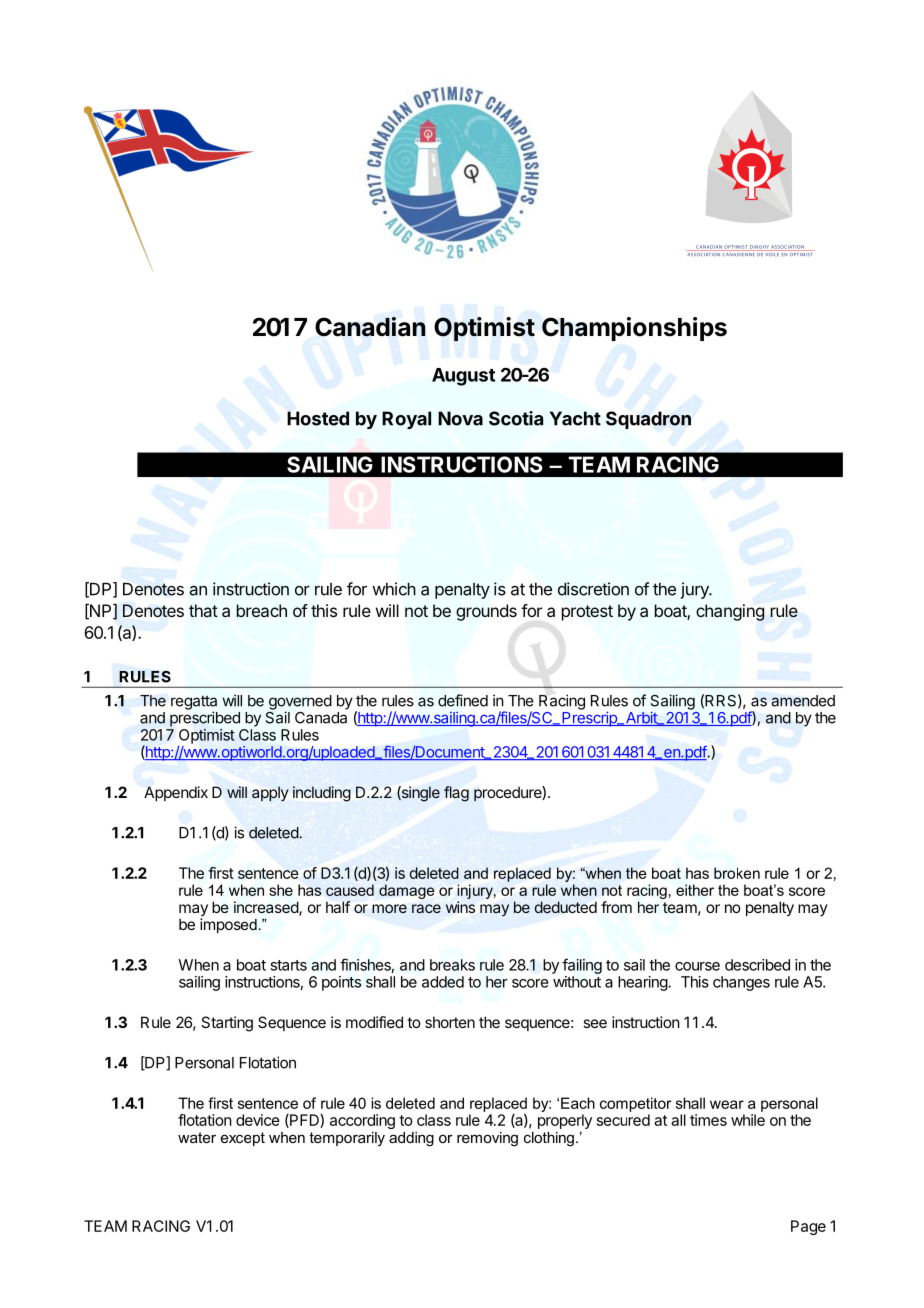 Image resolution: width=924 pixels, height=1308 pixels. I want to click on broken, so click(737, 873).
